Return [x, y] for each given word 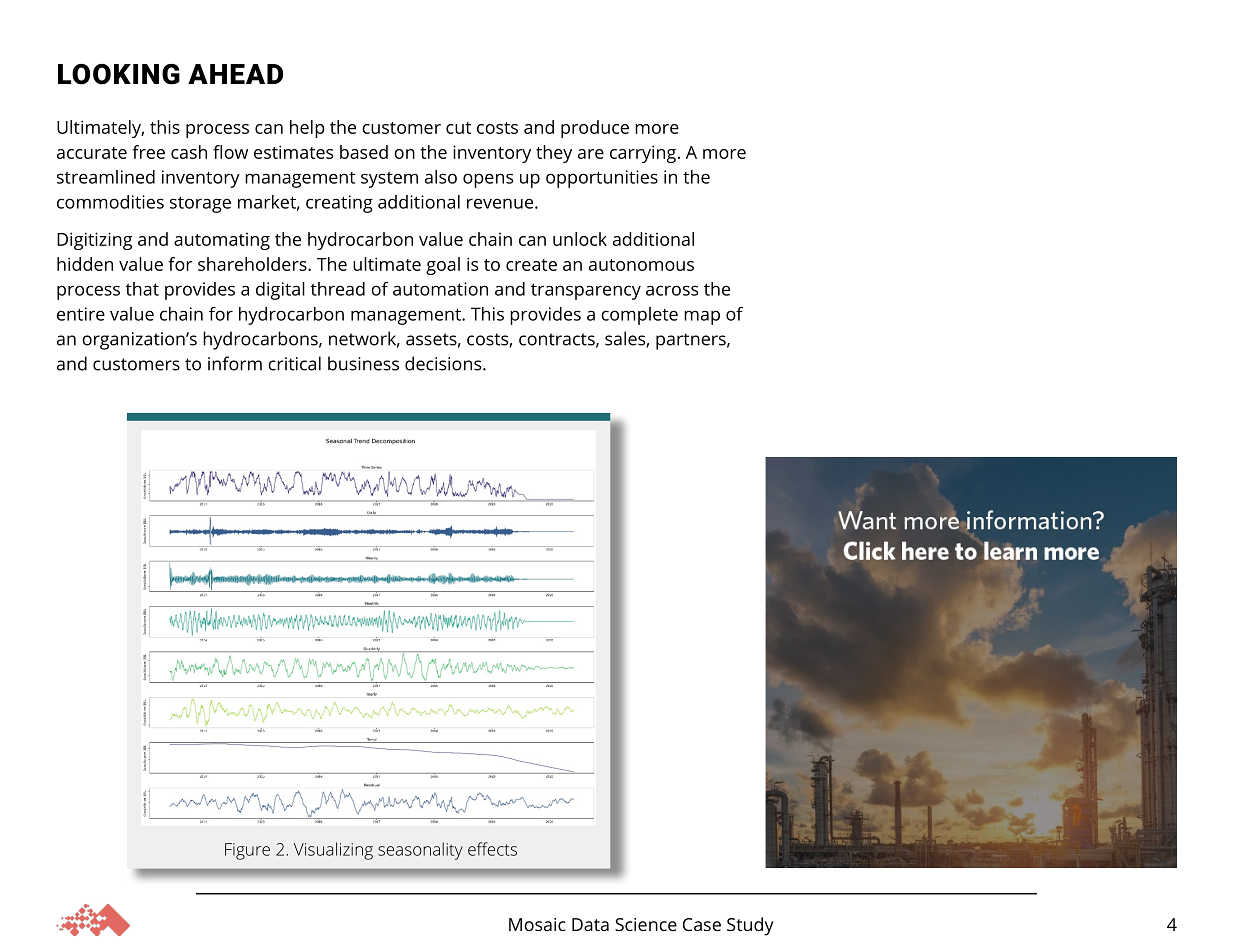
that [142, 289]
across [672, 290]
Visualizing [333, 851]
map [702, 317]
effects [492, 849]
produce [595, 129]
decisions [444, 363]
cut [458, 128]
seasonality [420, 851]
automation [440, 289]
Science [646, 924]
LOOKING [119, 74]
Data [590, 924]
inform [235, 363]
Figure [247, 851]
